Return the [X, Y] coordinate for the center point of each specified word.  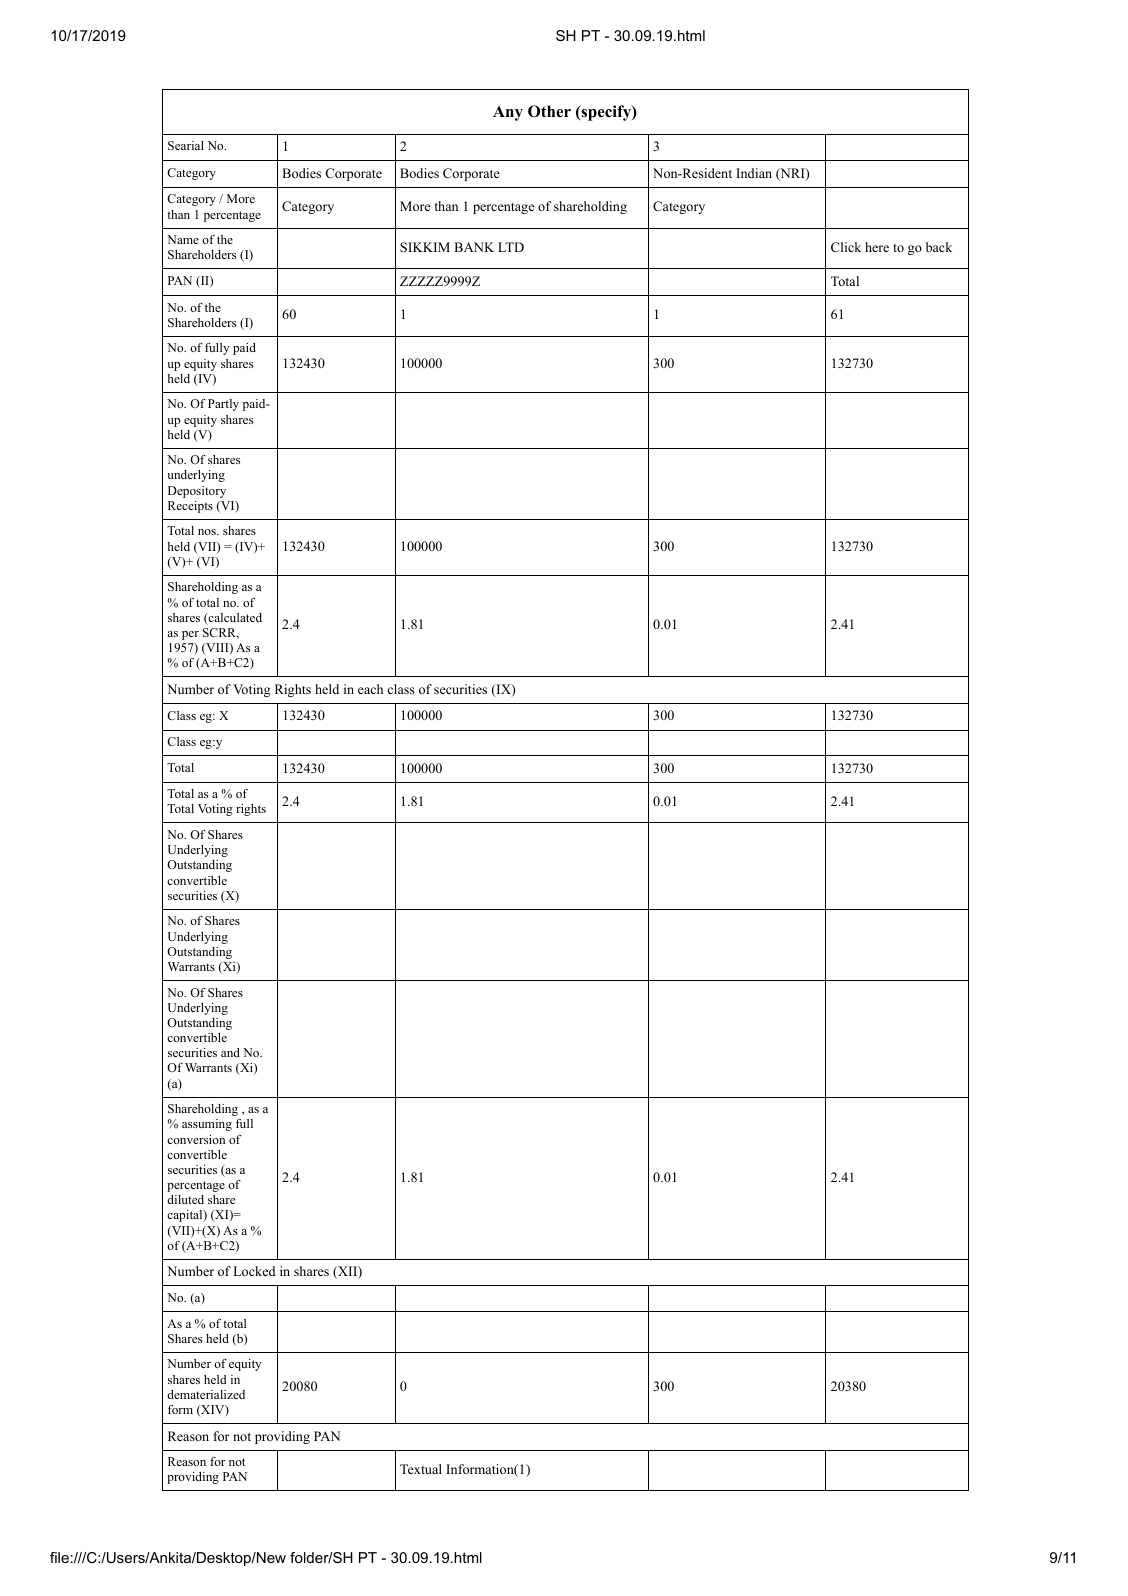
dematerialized [206, 1394]
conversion [196, 1139]
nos [208, 532]
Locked [254, 1271]
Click [846, 247]
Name [183, 239]
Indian [754, 173]
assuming [207, 1125]
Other [549, 111]
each [370, 689]
